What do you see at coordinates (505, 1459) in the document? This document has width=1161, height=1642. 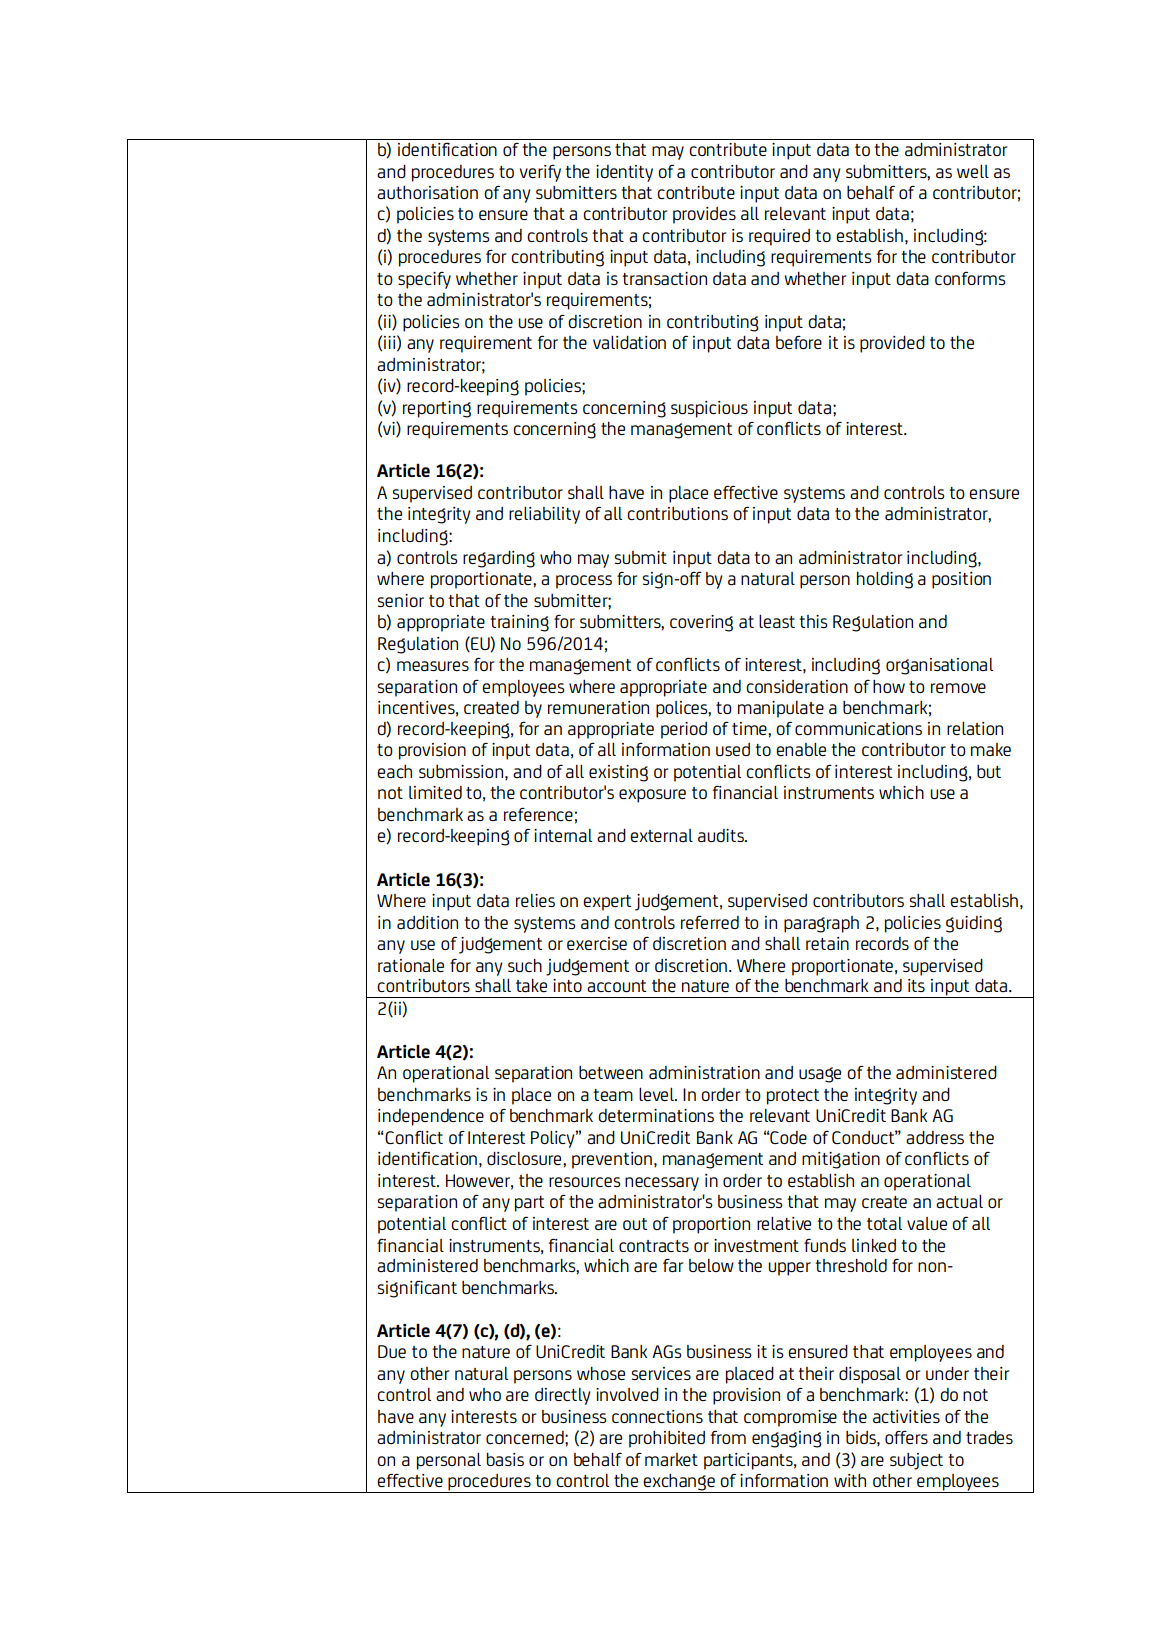 I see `basis` at bounding box center [505, 1459].
